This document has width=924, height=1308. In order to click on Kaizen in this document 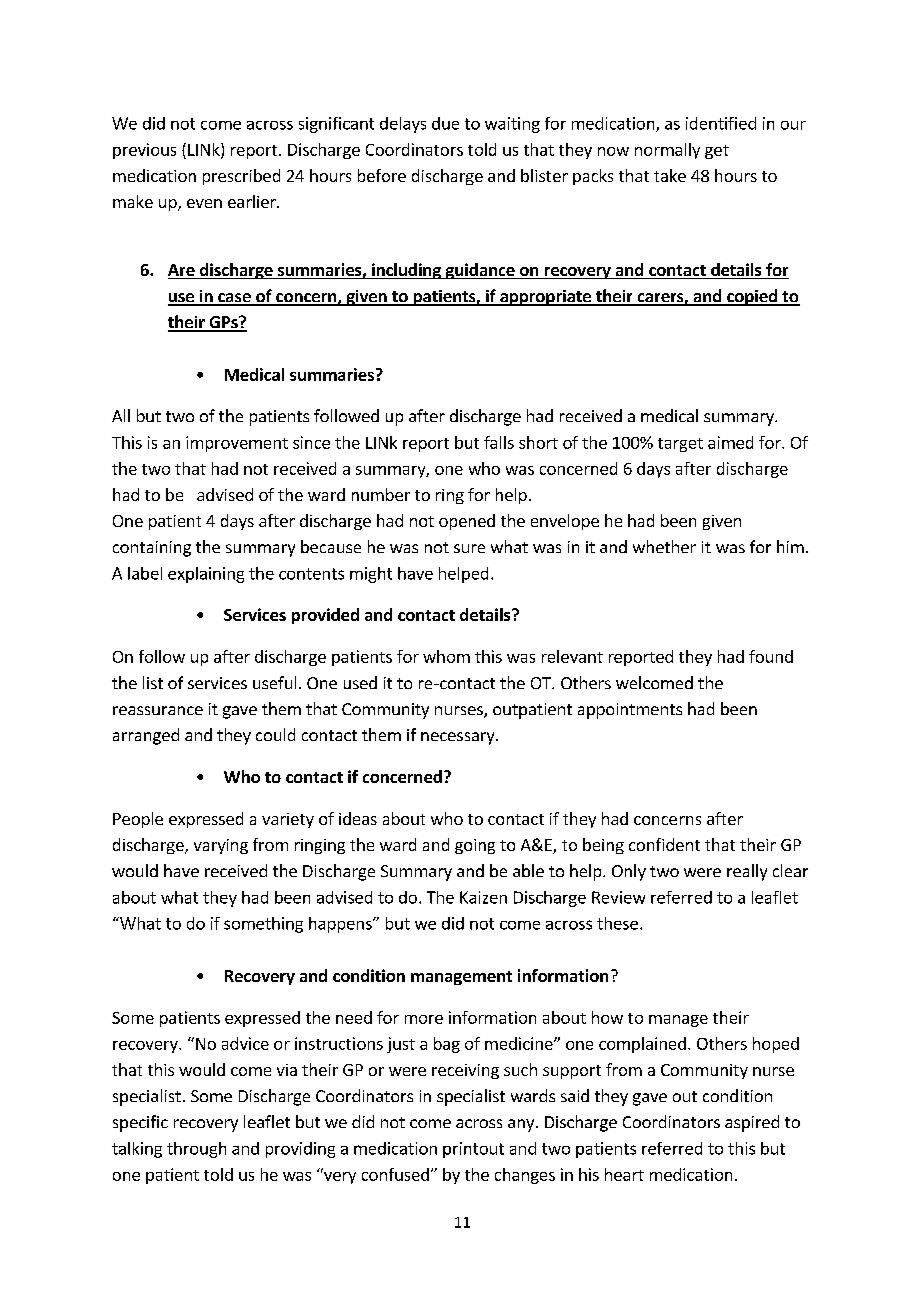, I will do `click(483, 897)`.
